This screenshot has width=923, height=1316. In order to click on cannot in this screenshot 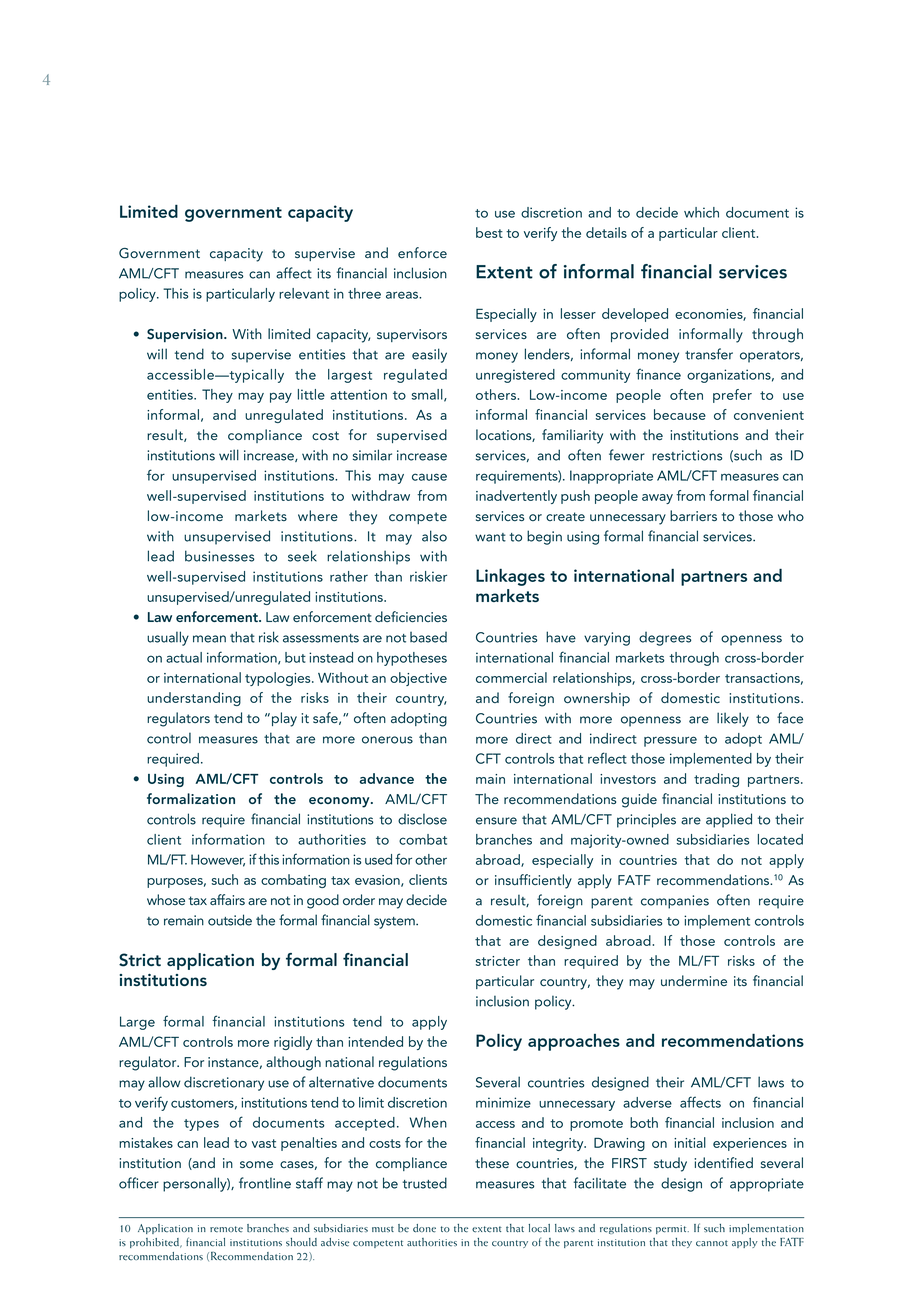, I will do `click(712, 1243)`.
